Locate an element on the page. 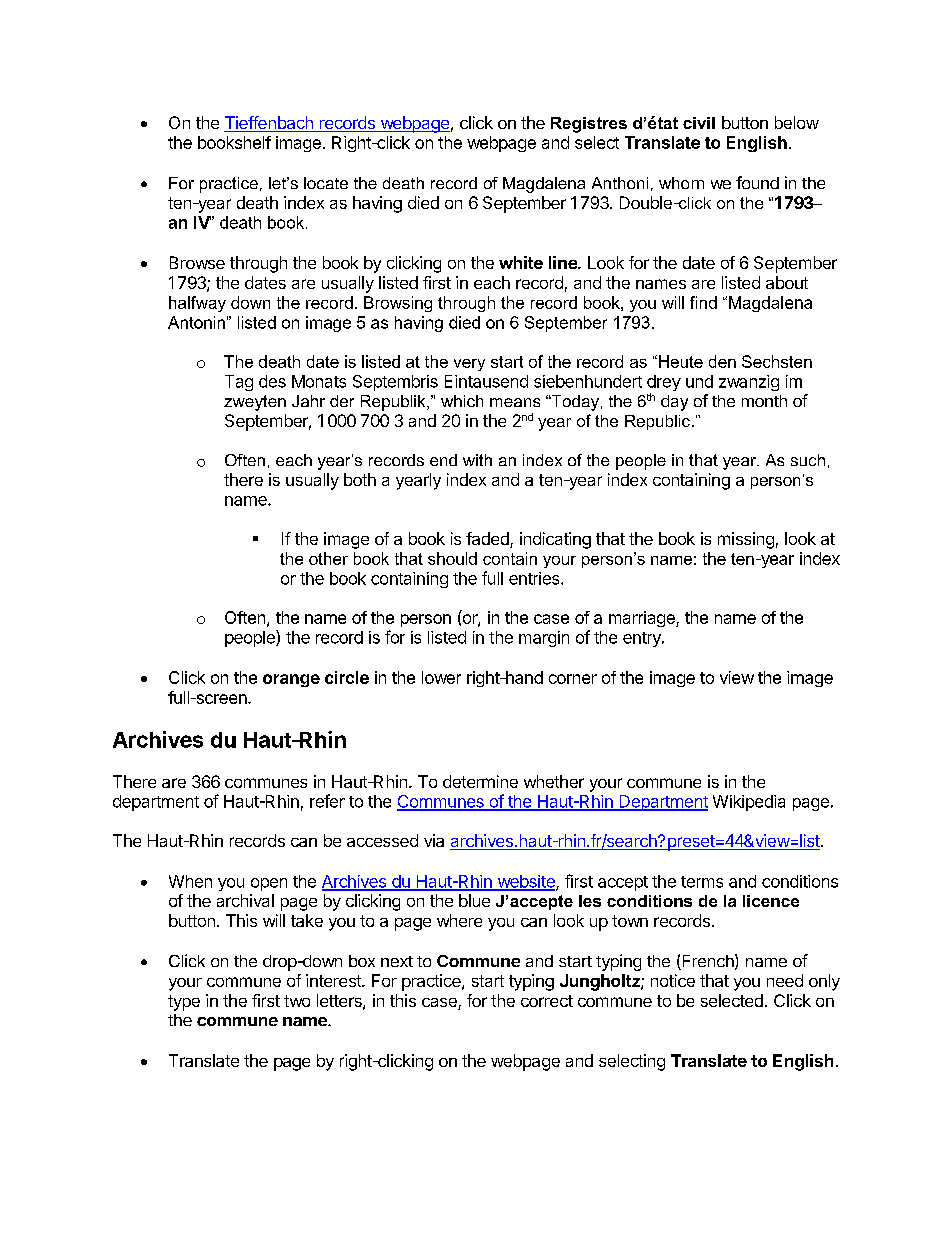 Image resolution: width=952 pixels, height=1233 pixels. circle is located at coordinates (347, 677).
